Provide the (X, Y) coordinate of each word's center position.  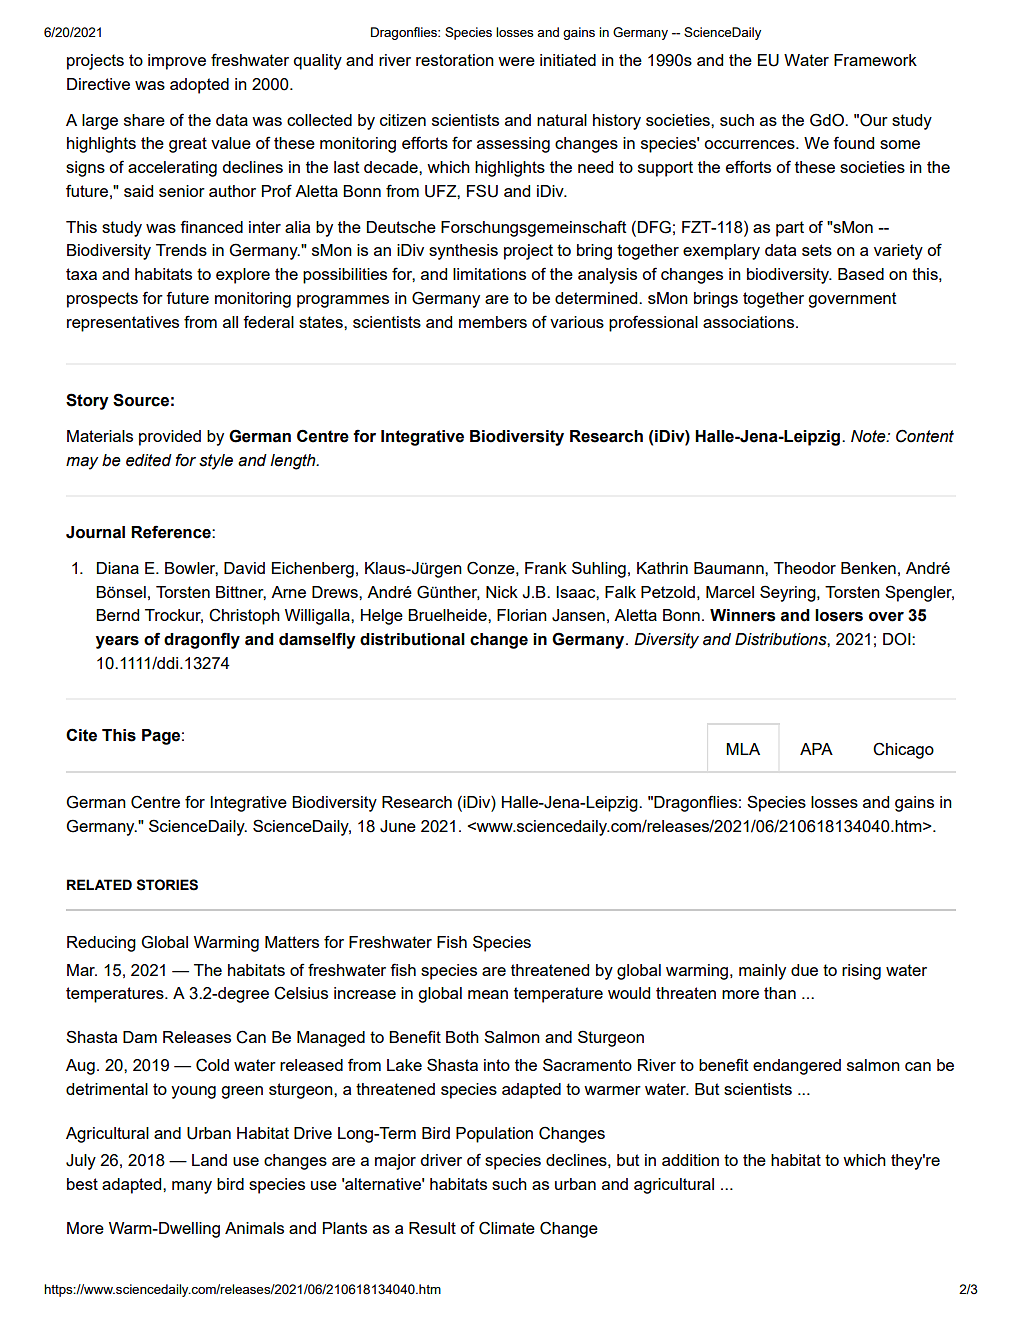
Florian (522, 615)
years (117, 642)
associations (750, 322)
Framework (875, 60)
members (493, 322)
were (516, 61)
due (804, 970)
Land (209, 1160)
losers (839, 615)
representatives (123, 324)
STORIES (167, 885)
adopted (199, 86)
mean (488, 994)
